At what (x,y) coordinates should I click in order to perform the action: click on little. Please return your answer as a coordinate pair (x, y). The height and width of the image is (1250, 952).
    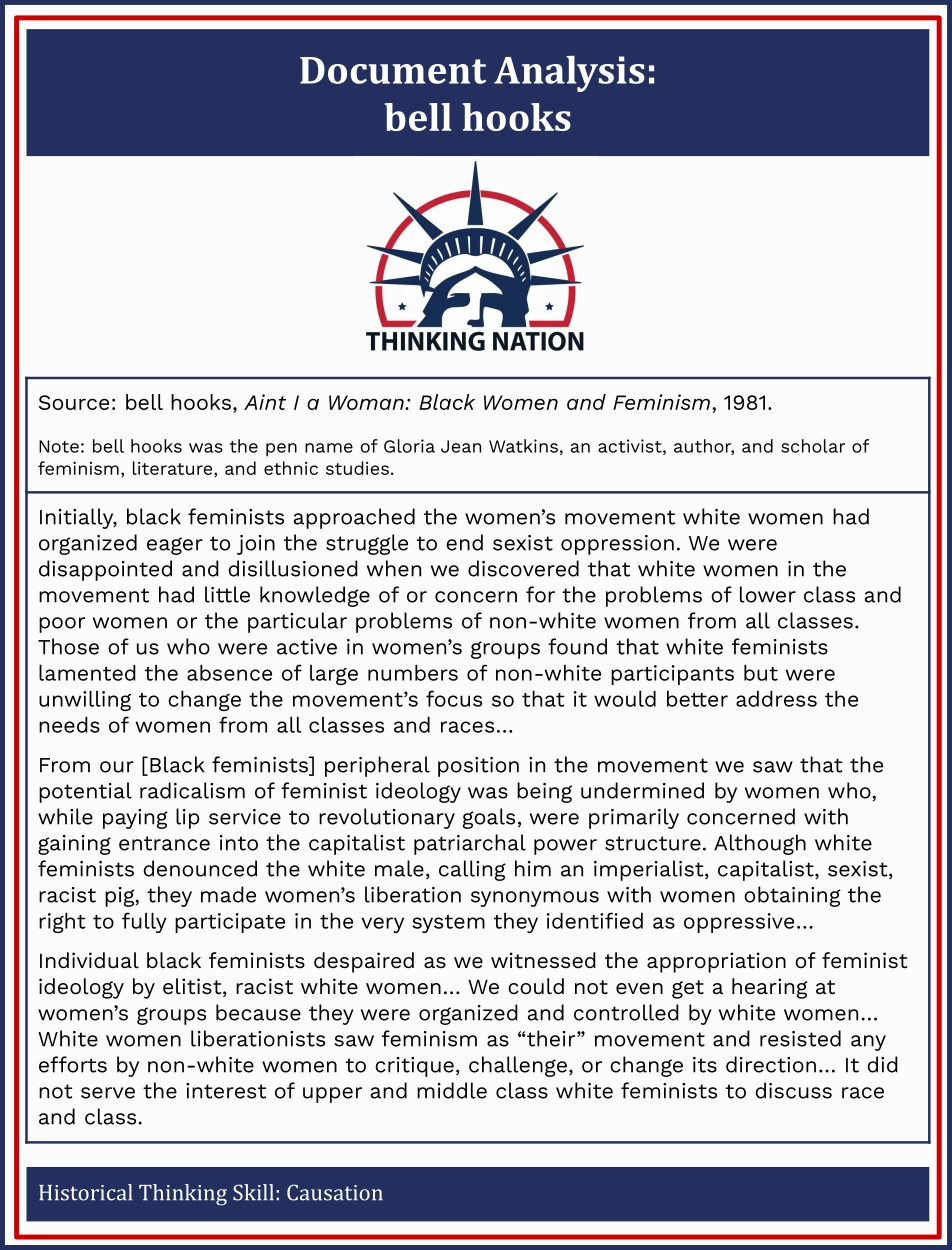
    Looking at the image, I should click on (227, 594).
